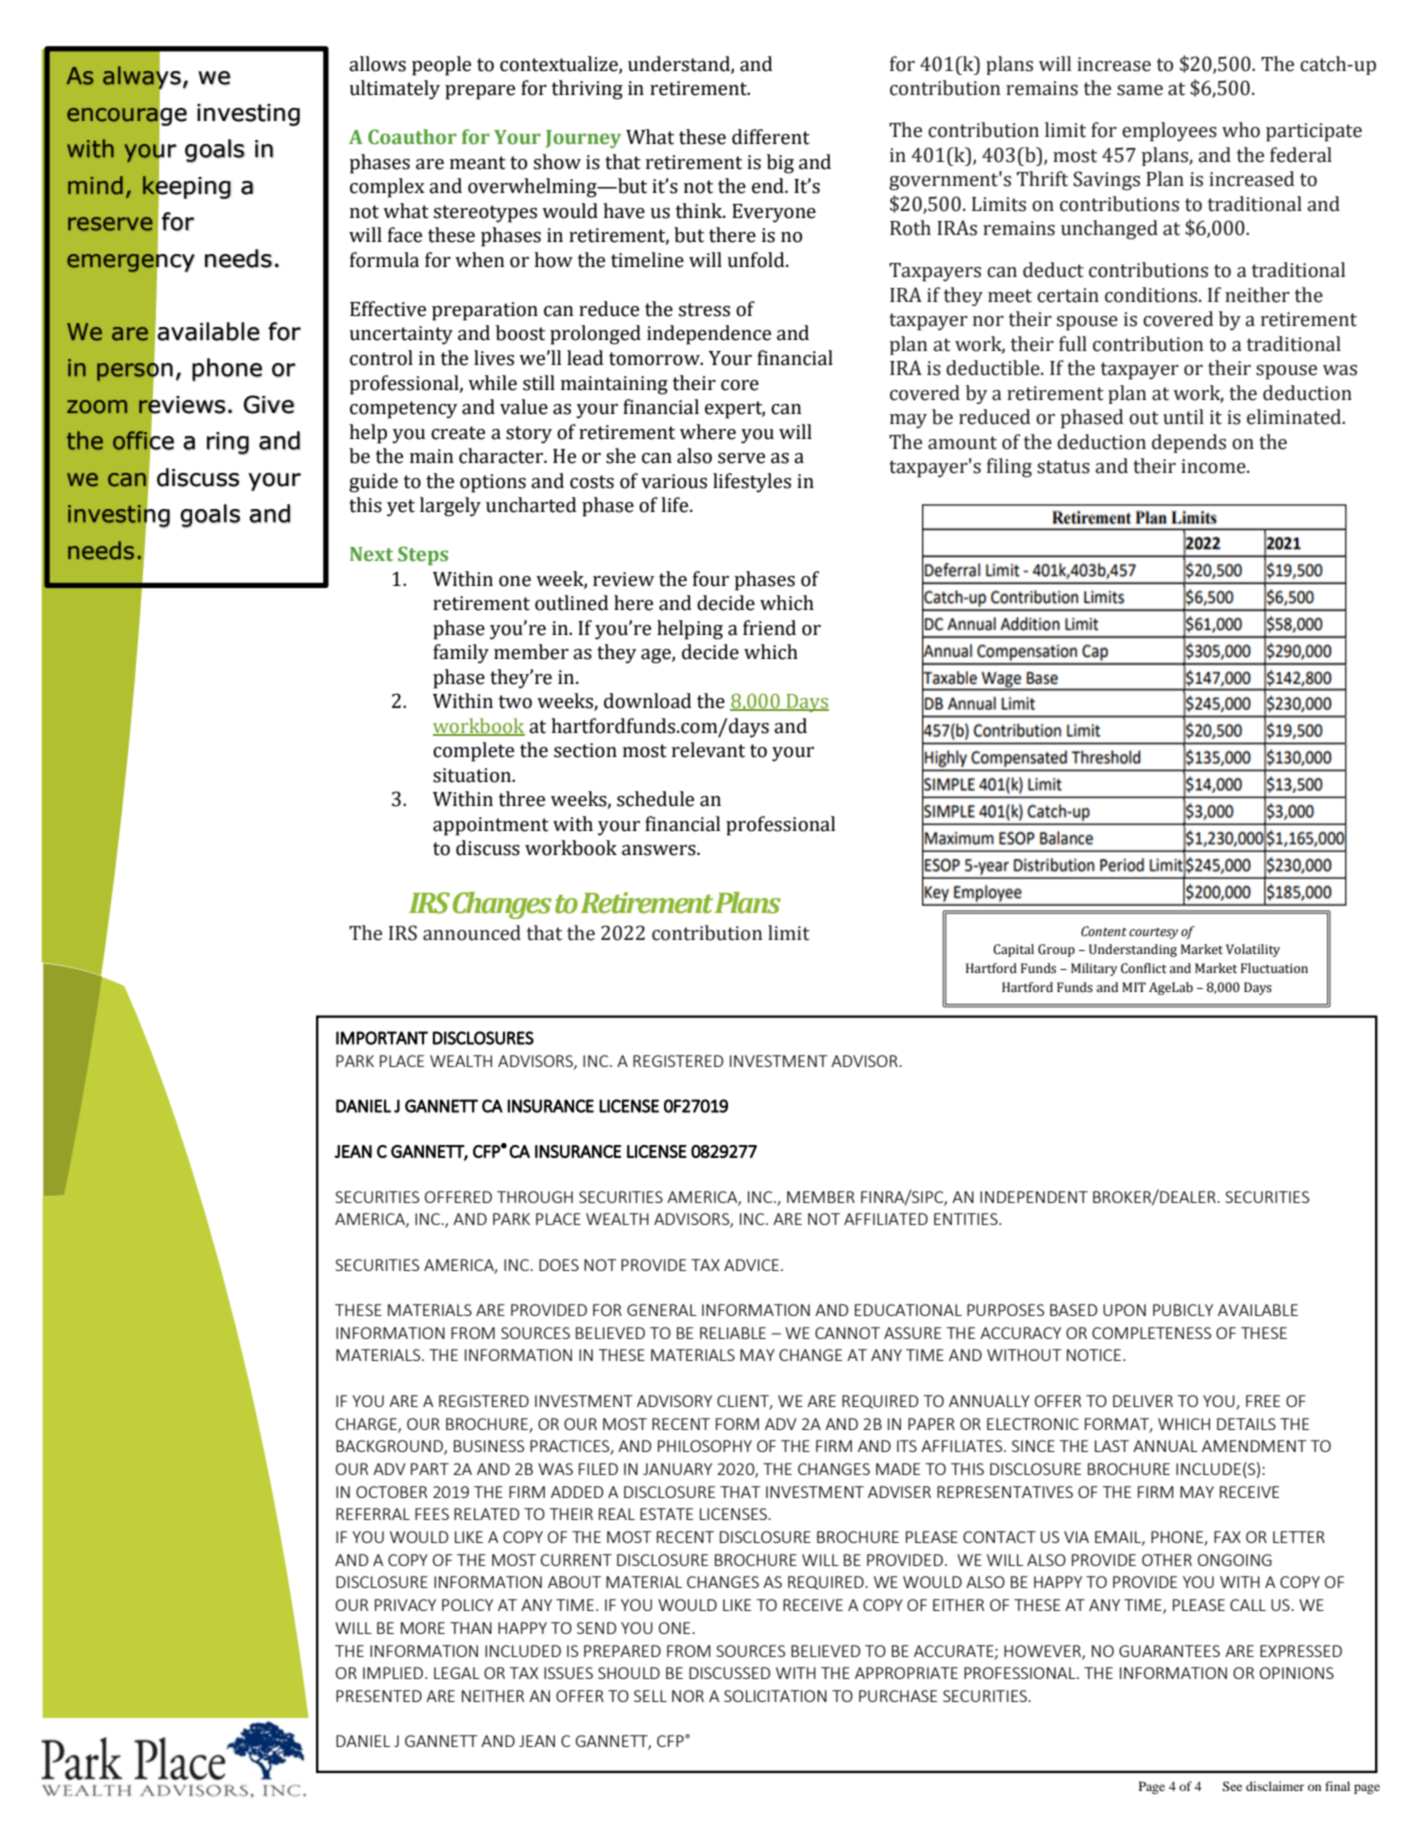 This document has height=1840, width=1422. What do you see at coordinates (1169, 132) in the document?
I see `employees` at bounding box center [1169, 132].
